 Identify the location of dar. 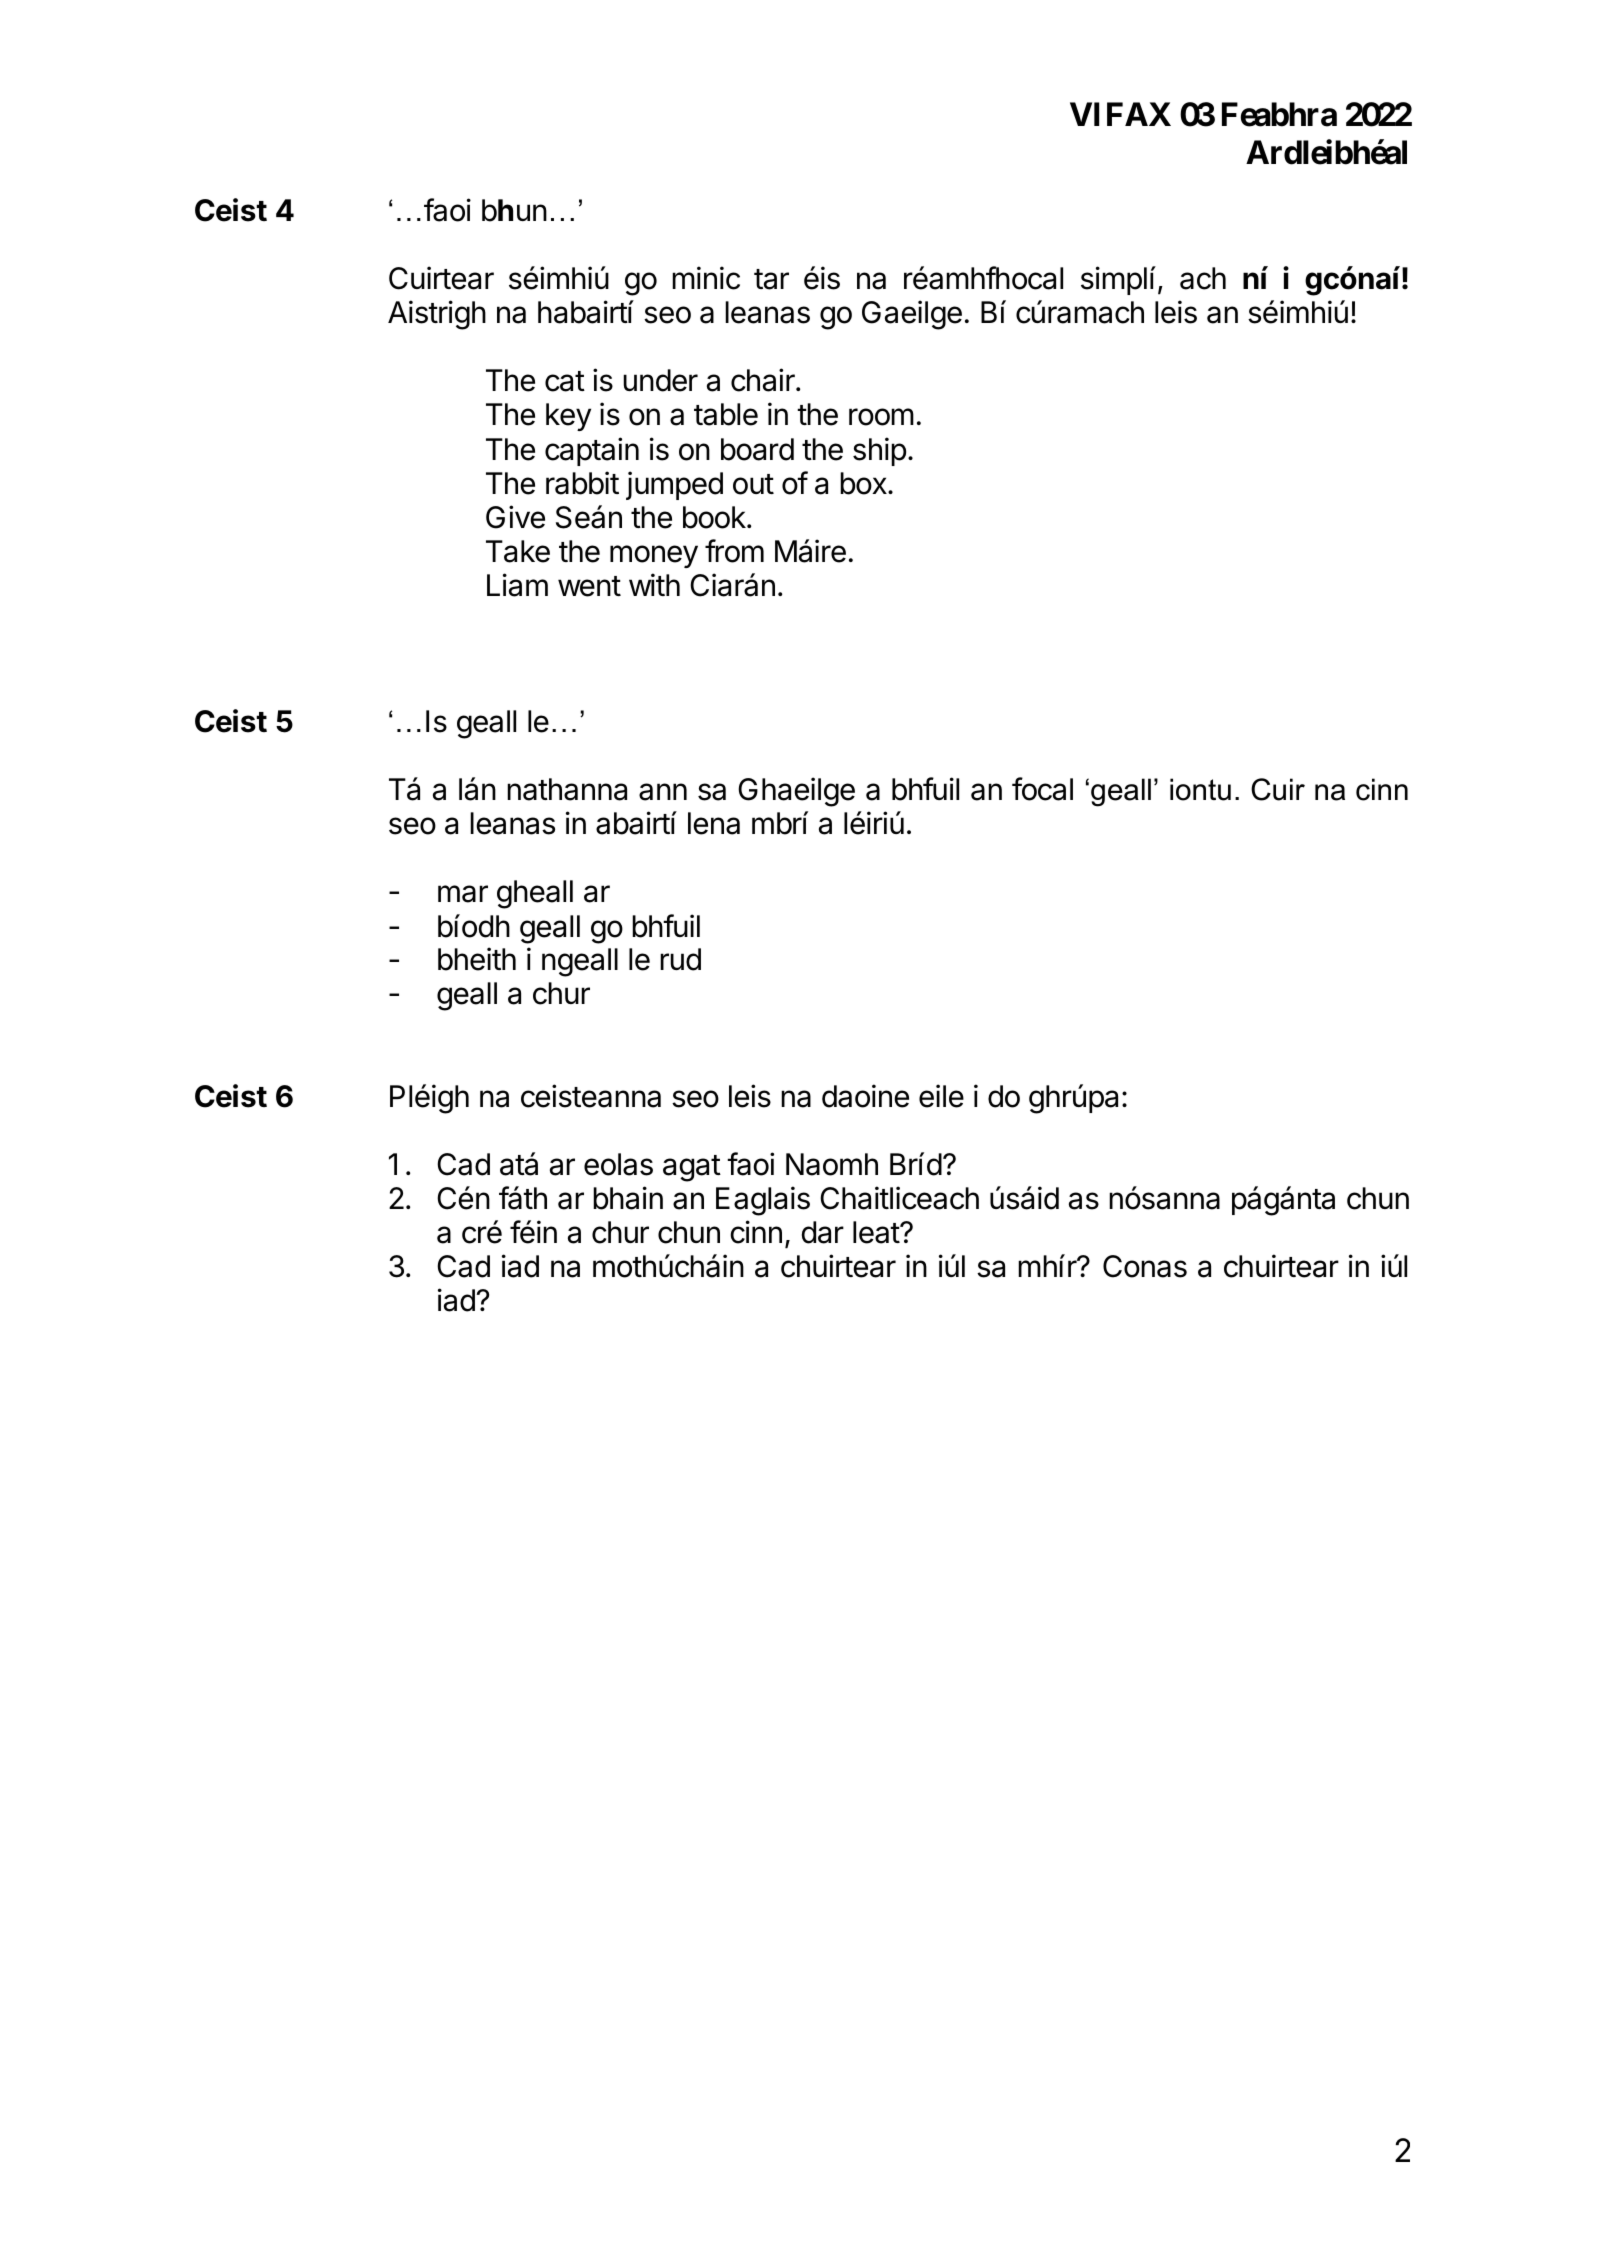
(823, 1232).
